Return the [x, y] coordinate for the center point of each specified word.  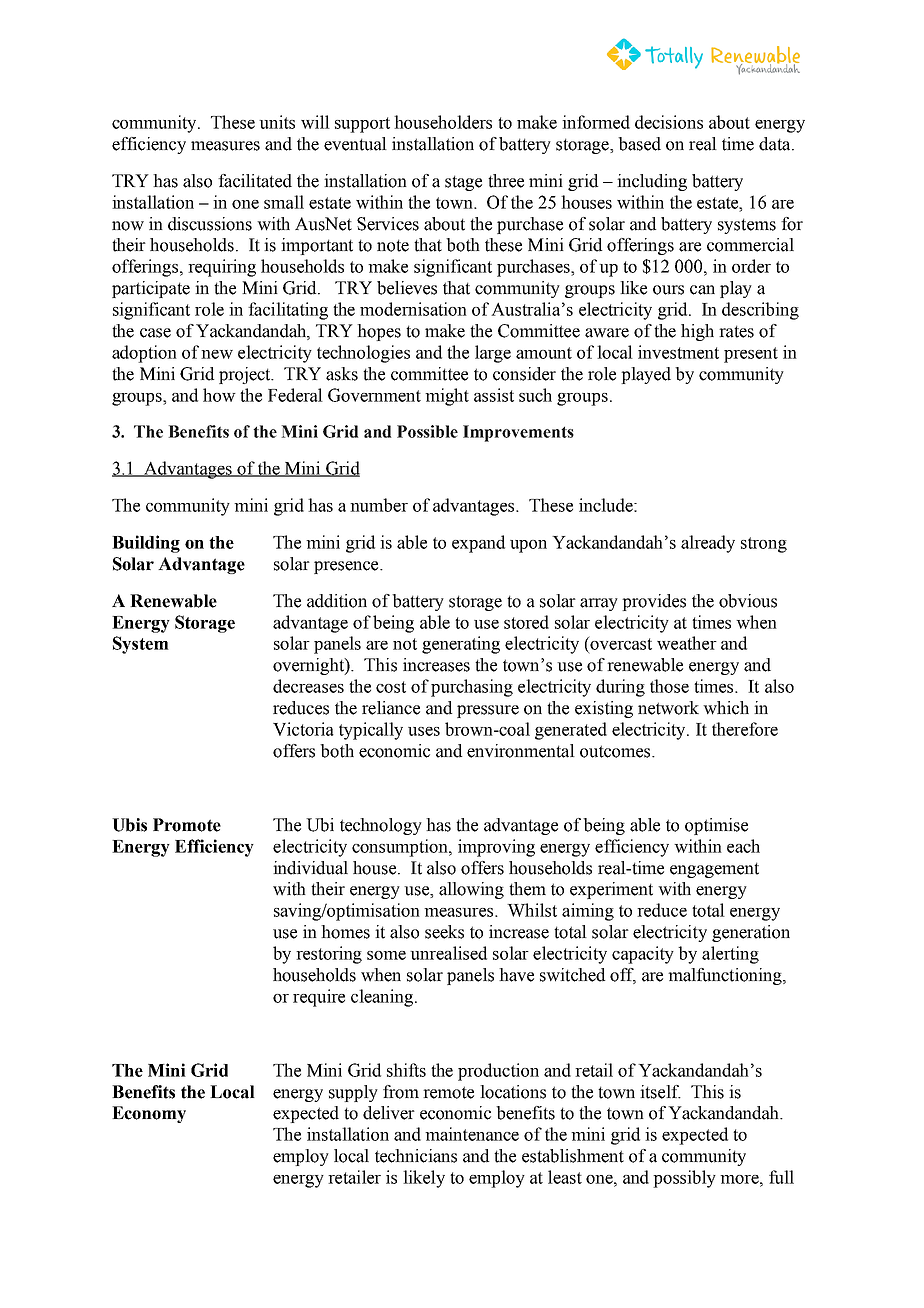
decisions [669, 122]
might [447, 397]
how [219, 395]
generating [461, 645]
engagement [714, 870]
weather [687, 643]
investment [678, 352]
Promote [187, 825]
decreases [308, 686]
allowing [471, 890]
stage [463, 183]
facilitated [255, 181]
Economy [149, 1114]
